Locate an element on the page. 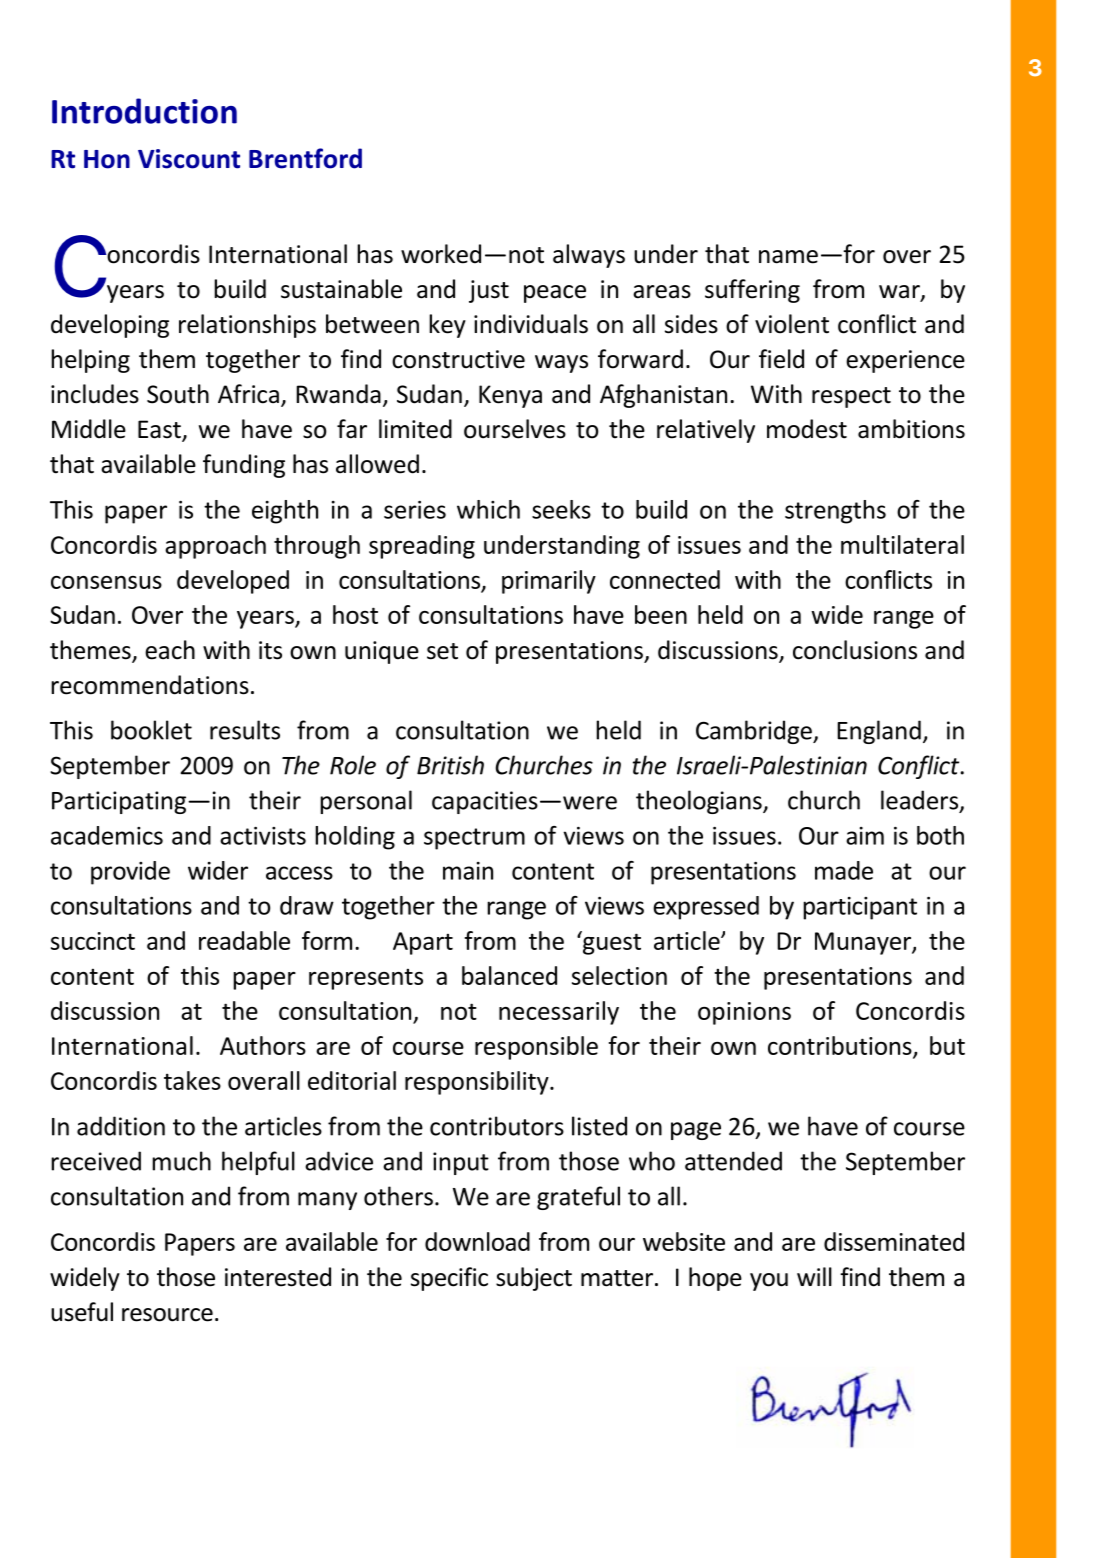  suffering is located at coordinates (752, 291).
